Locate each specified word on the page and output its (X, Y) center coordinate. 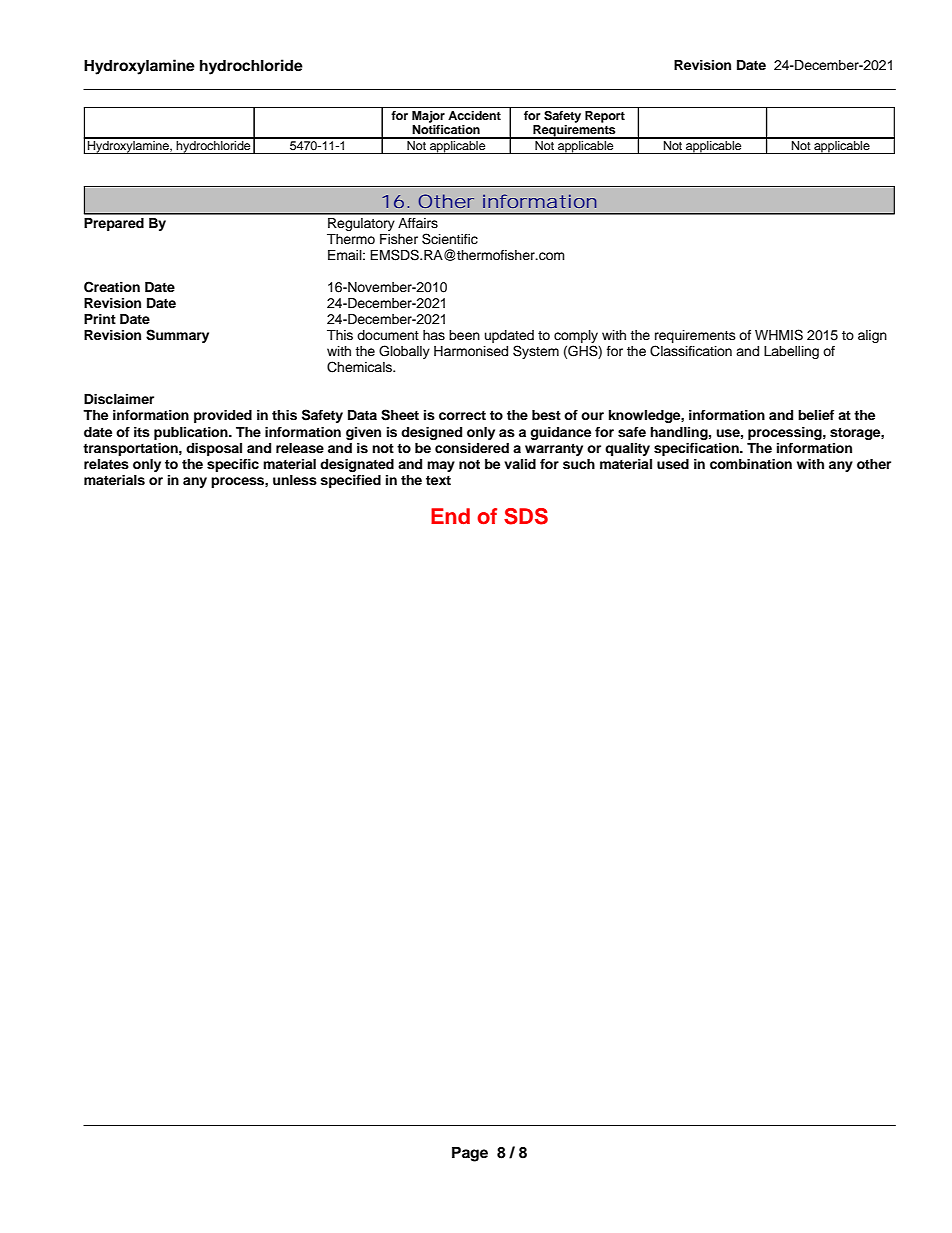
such (579, 464)
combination (751, 464)
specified (350, 481)
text (438, 480)
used (673, 464)
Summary (177, 336)
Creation (112, 287)
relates (106, 464)
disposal (214, 449)
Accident (474, 115)
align (872, 336)
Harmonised (471, 351)
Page (470, 1154)
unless (295, 480)
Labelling (791, 352)
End (450, 516)
